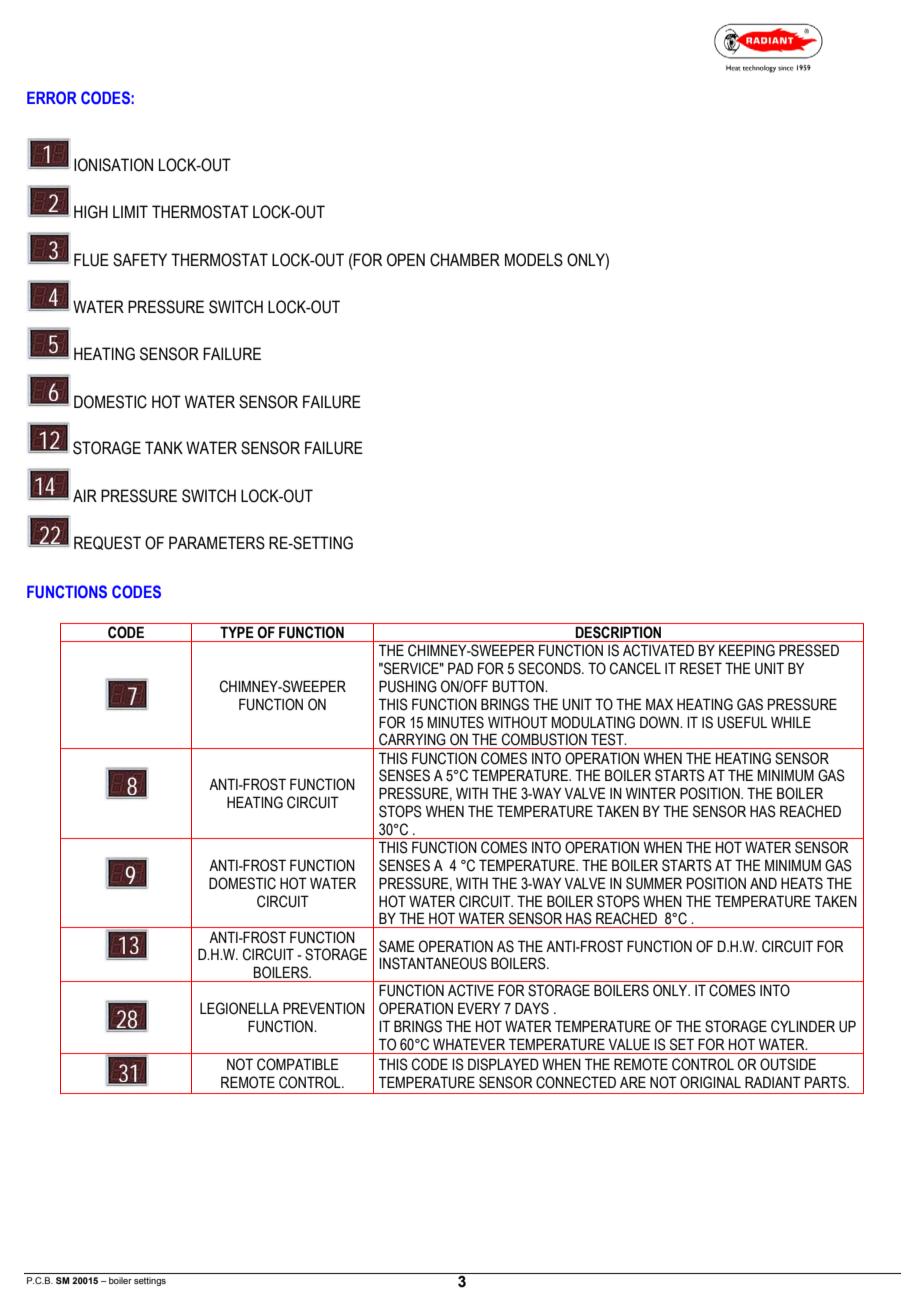 This screenshot has width=924, height=1308. I want to click on LEGIONELLA, so click(239, 1008).
